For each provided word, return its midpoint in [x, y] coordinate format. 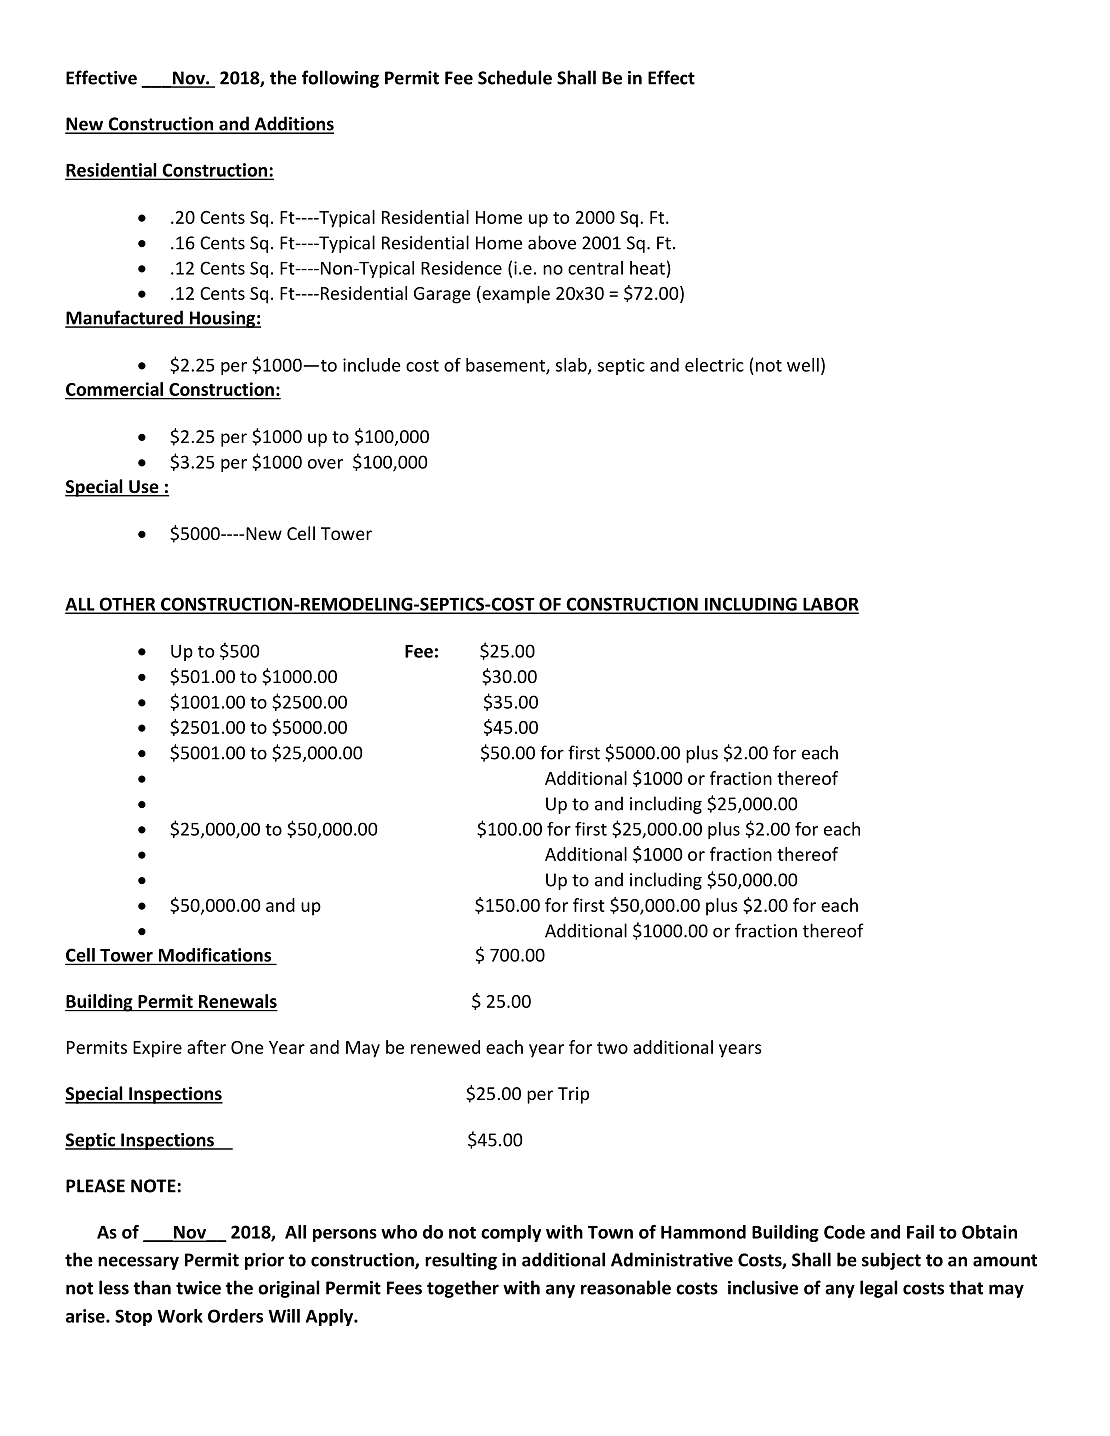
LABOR [830, 605]
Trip [573, 1095]
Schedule [515, 77]
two [612, 1048]
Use [144, 488]
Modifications [214, 956]
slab [572, 366]
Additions [293, 124]
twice [198, 1288]
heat [647, 268]
